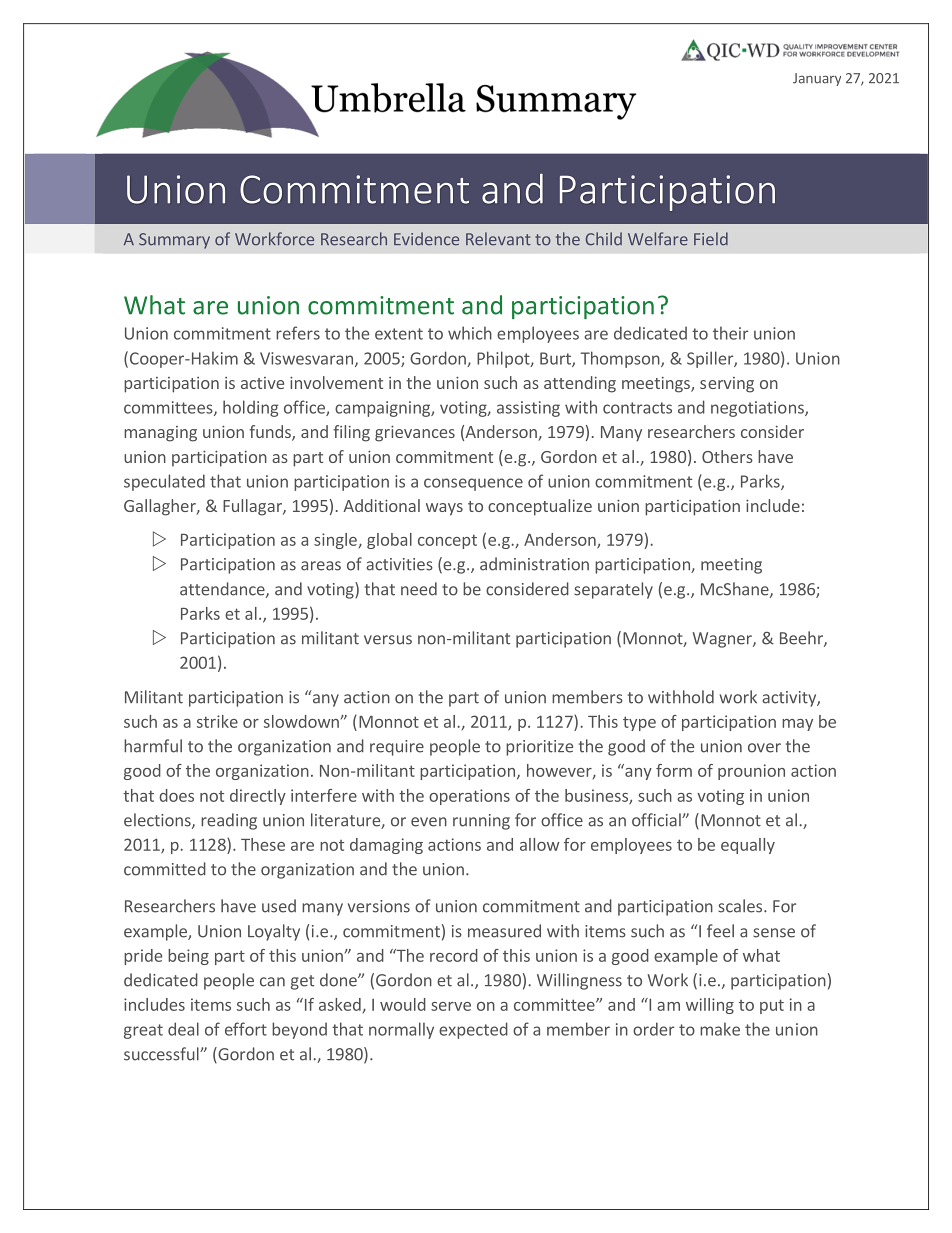  I want to click on attendance, so click(223, 590).
